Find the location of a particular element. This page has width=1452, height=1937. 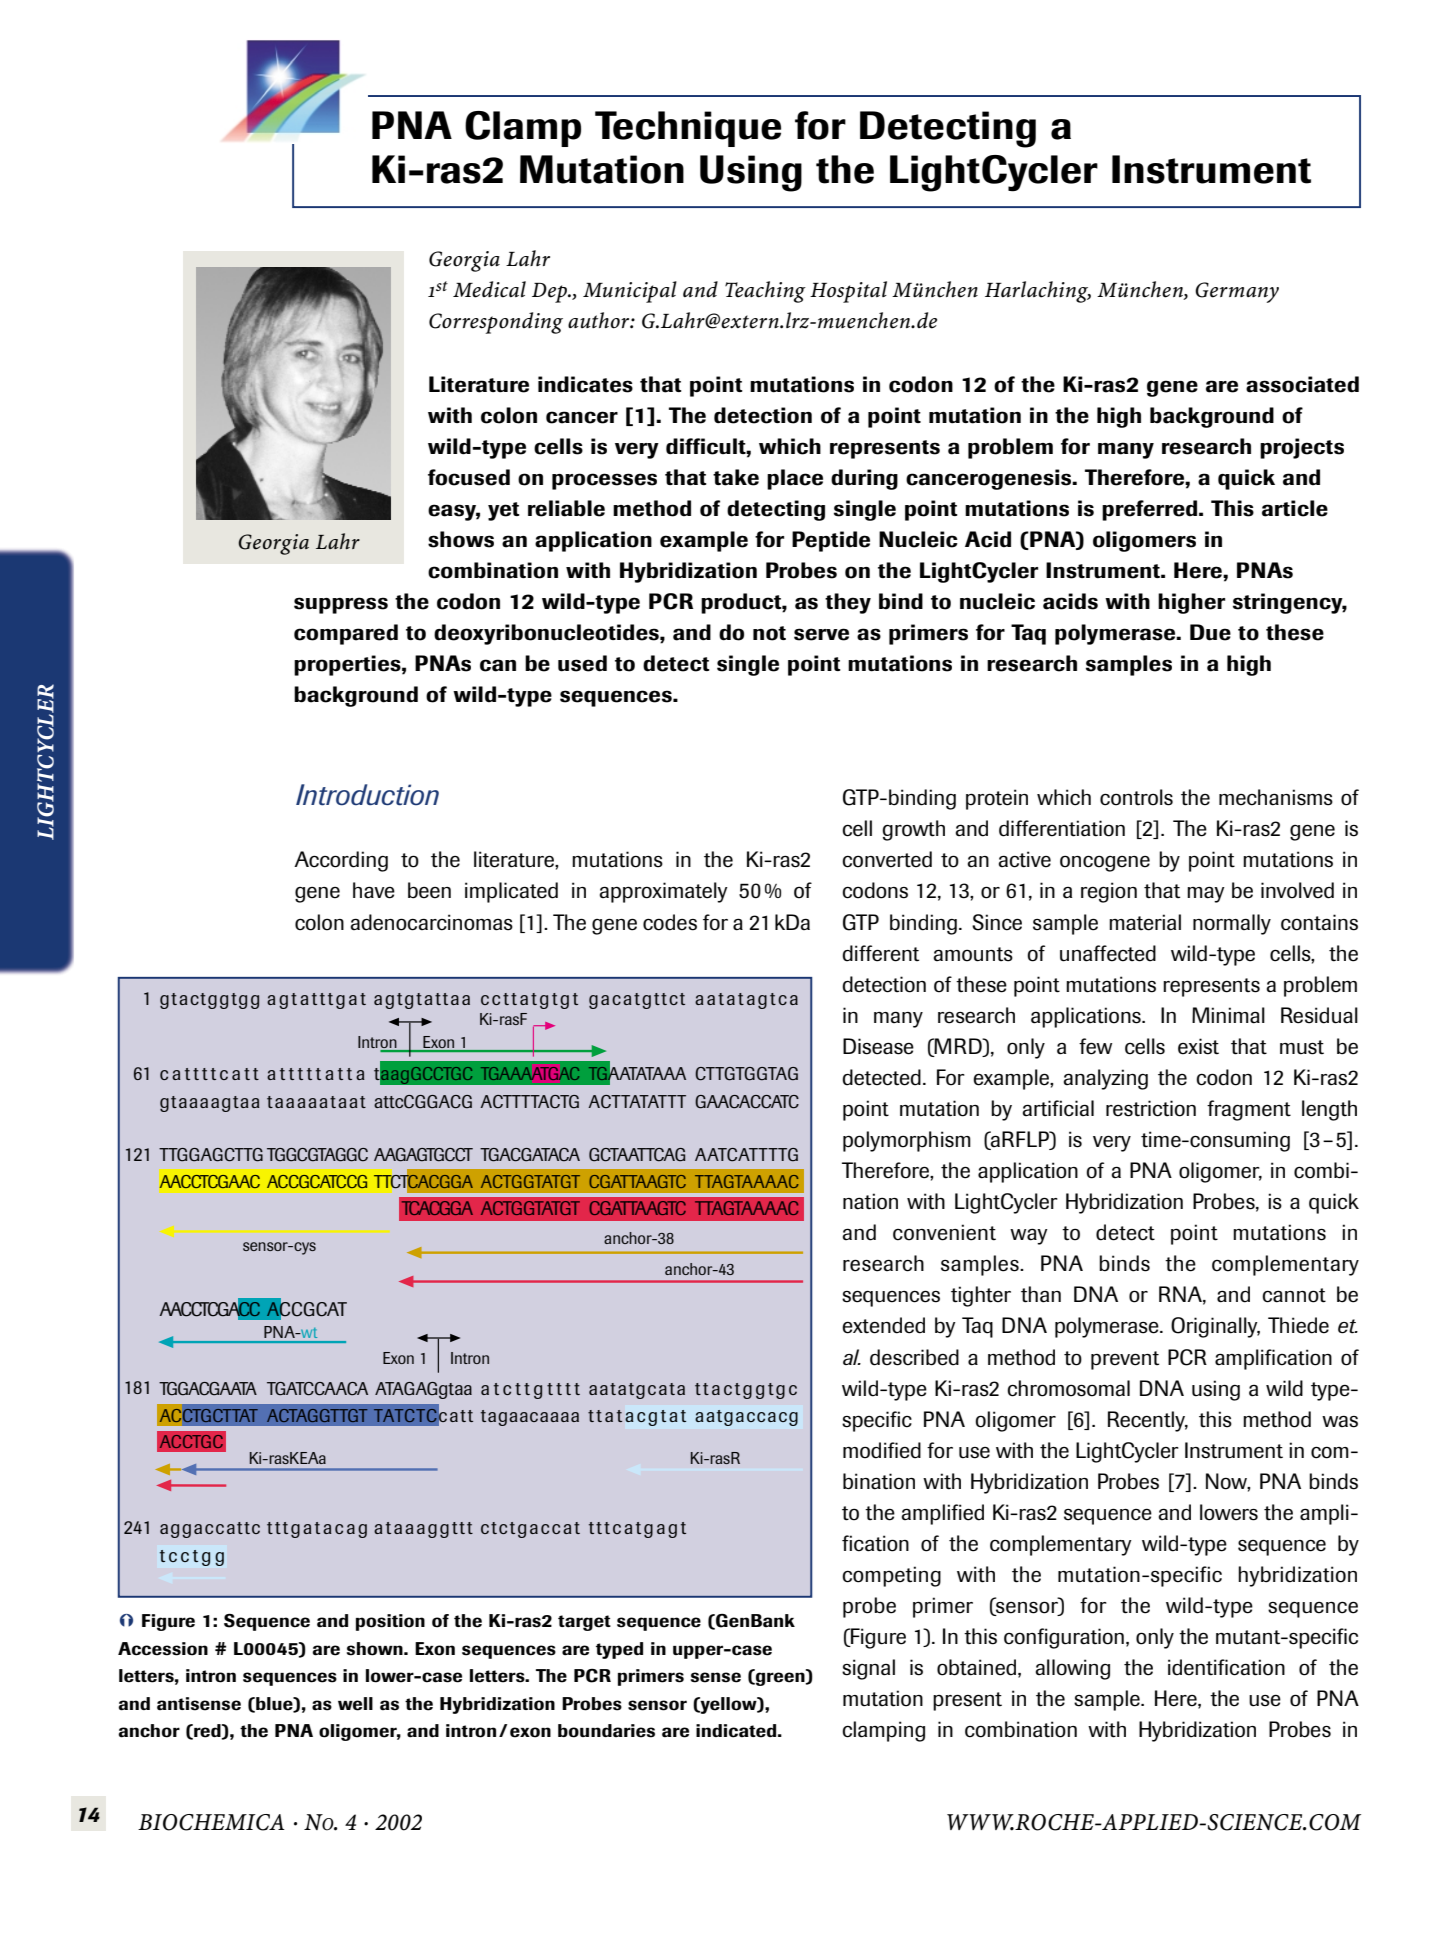

associated is located at coordinates (1302, 384).
